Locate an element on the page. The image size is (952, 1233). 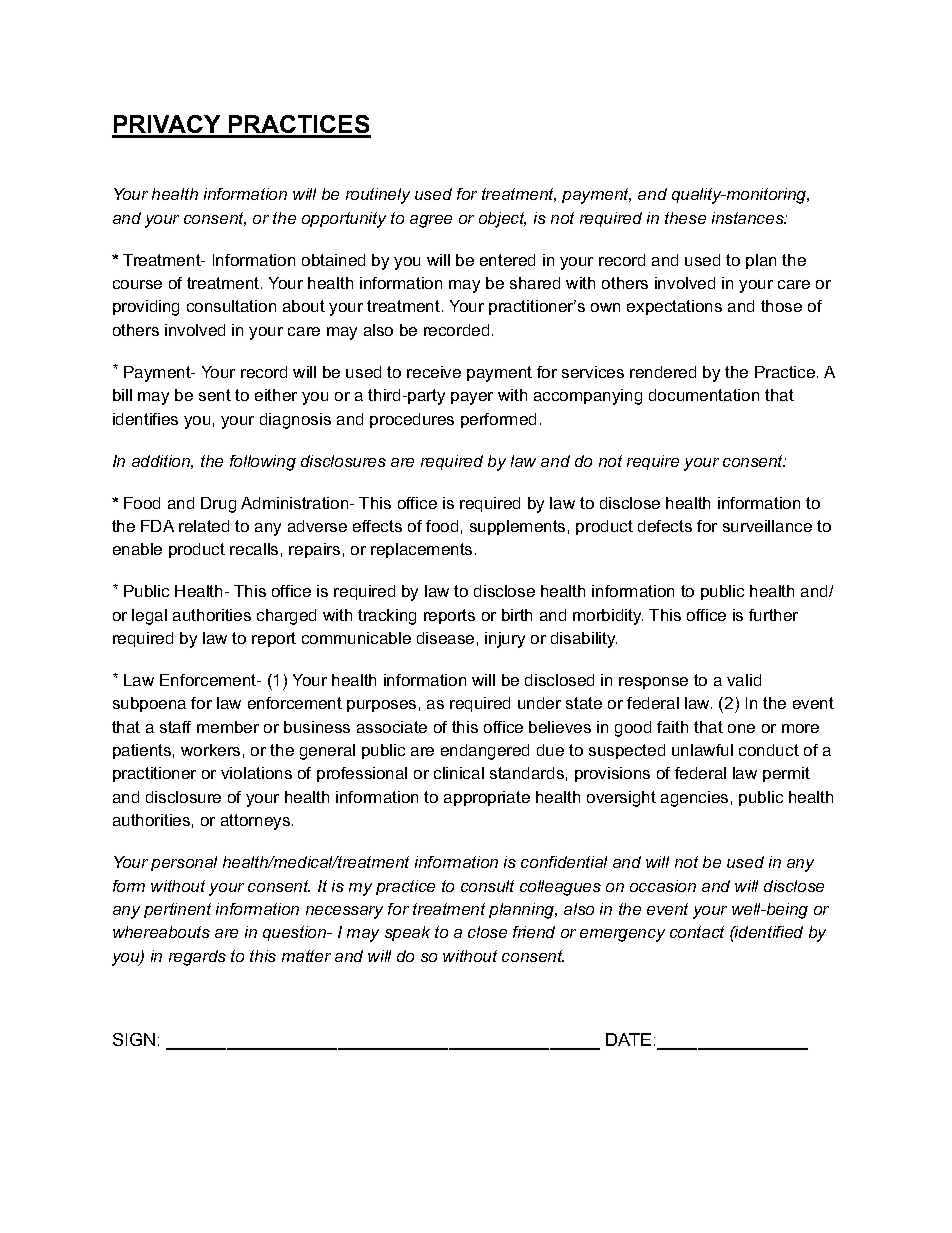
instances is located at coordinates (749, 218).
